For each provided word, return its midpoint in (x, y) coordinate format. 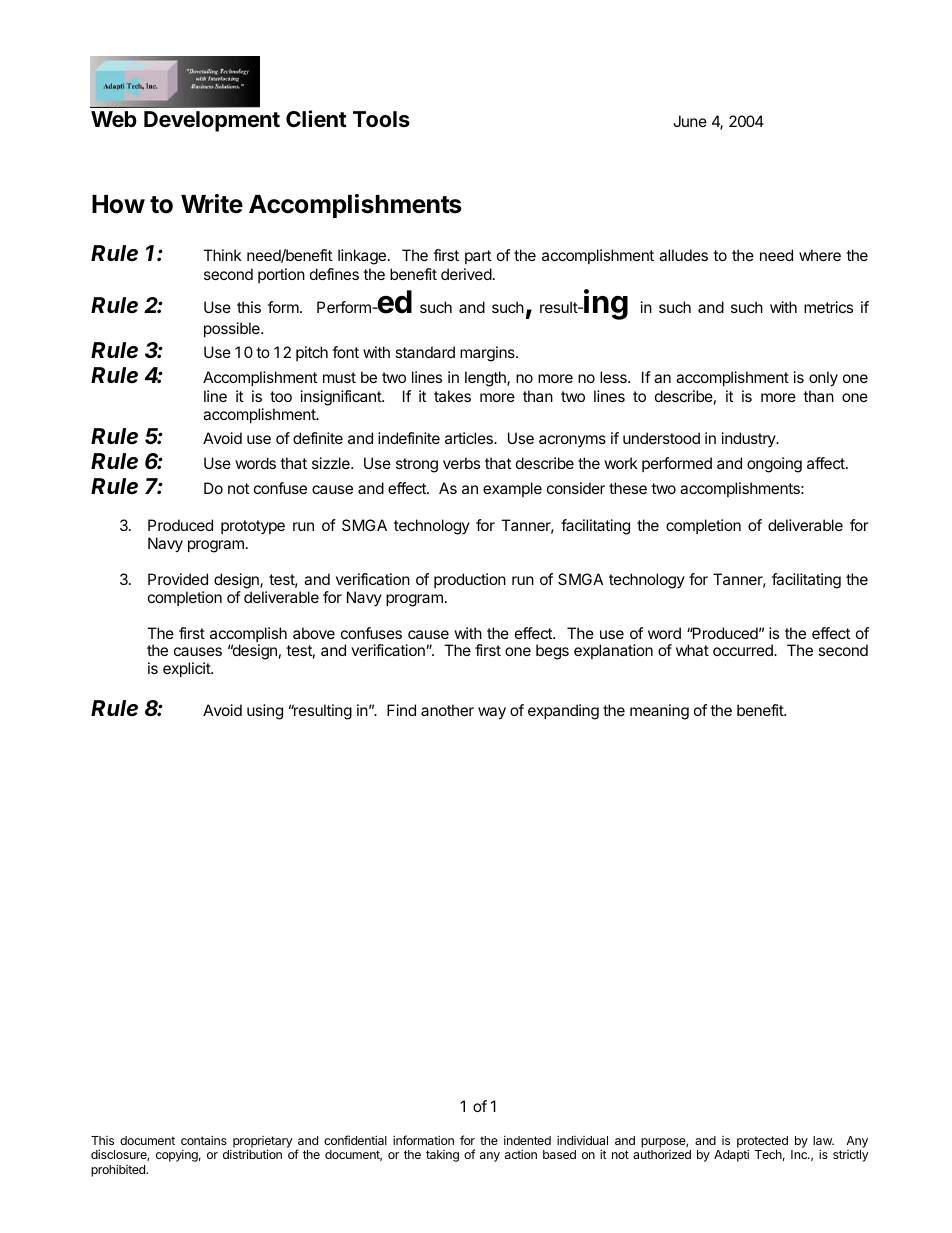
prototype (253, 527)
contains (204, 1140)
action (521, 1154)
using (265, 712)
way (492, 713)
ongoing (774, 465)
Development (212, 121)
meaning (659, 712)
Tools (381, 119)
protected (762, 1143)
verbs (461, 463)
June (690, 121)
